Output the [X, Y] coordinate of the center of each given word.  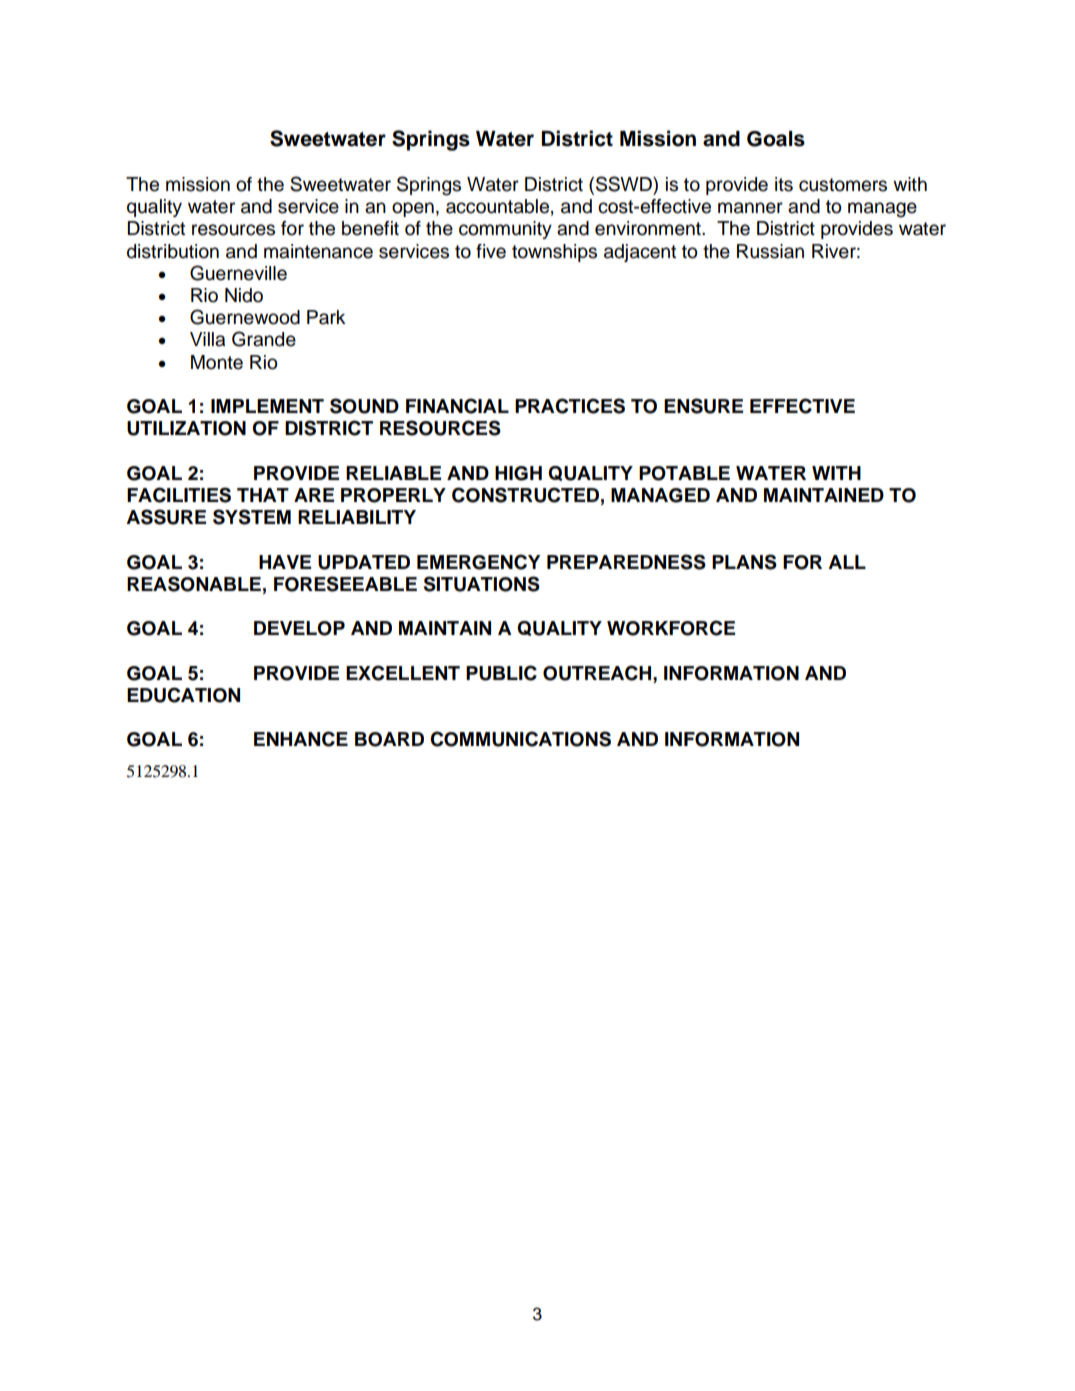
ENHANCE [301, 739]
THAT [263, 495]
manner [750, 208]
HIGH [518, 473]
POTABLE [684, 473]
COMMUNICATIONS [520, 739]
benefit [370, 228]
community [505, 230]
